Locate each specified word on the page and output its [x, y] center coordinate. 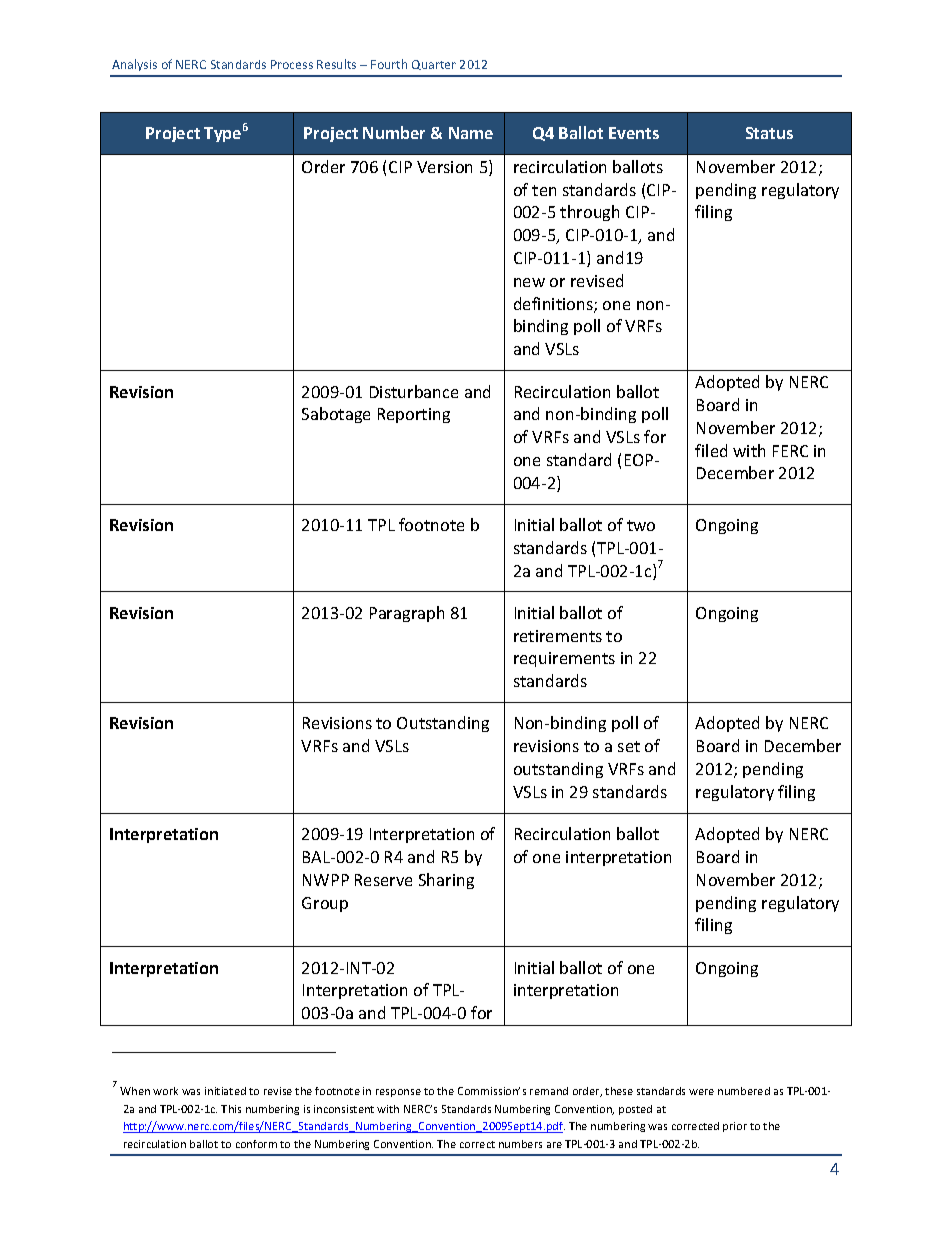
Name [471, 133]
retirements [558, 636]
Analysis [134, 65]
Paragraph [407, 614]
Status [769, 133]
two [641, 525]
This [231, 1109]
